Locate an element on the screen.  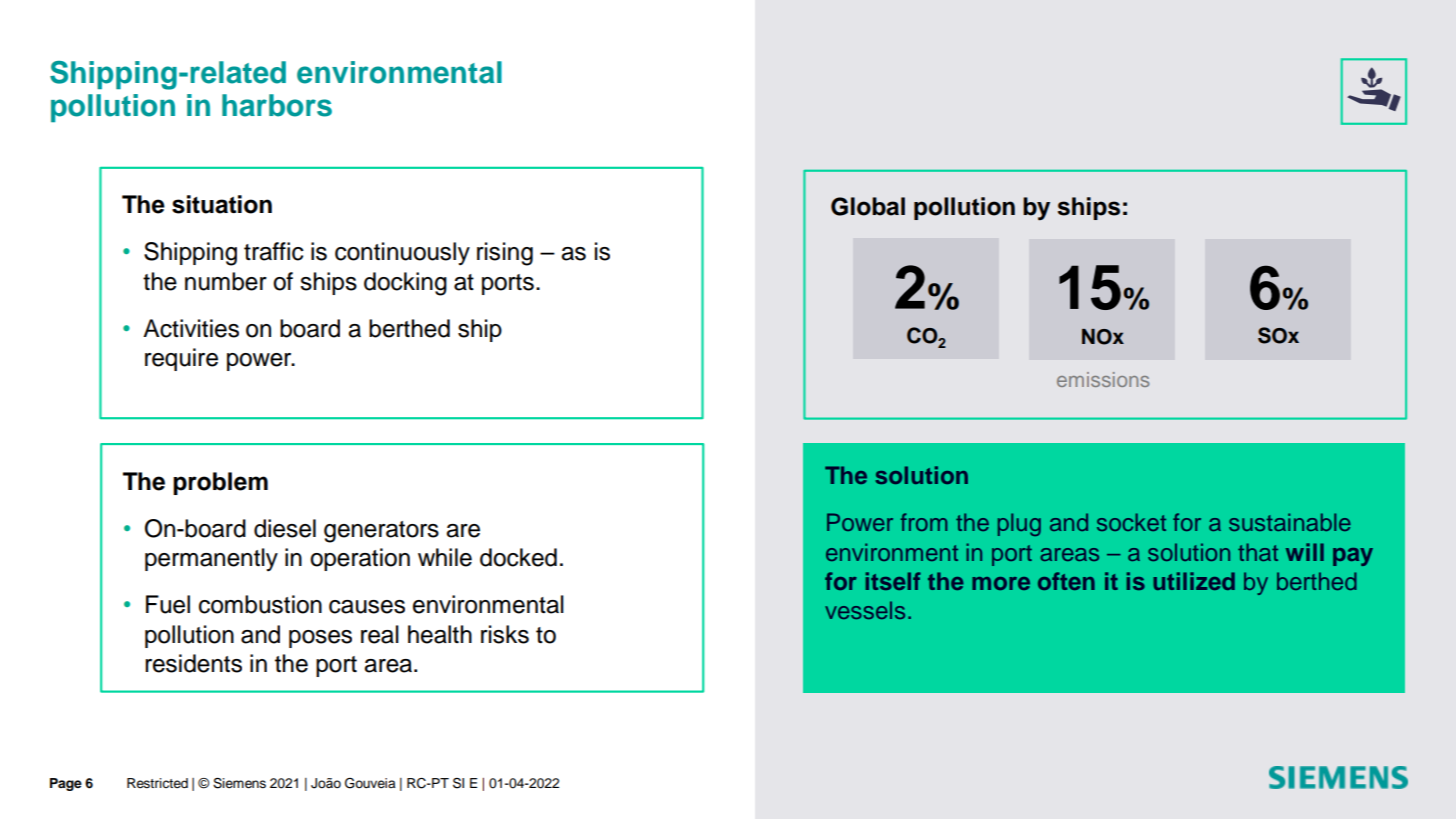
docking is located at coordinates (405, 284).
